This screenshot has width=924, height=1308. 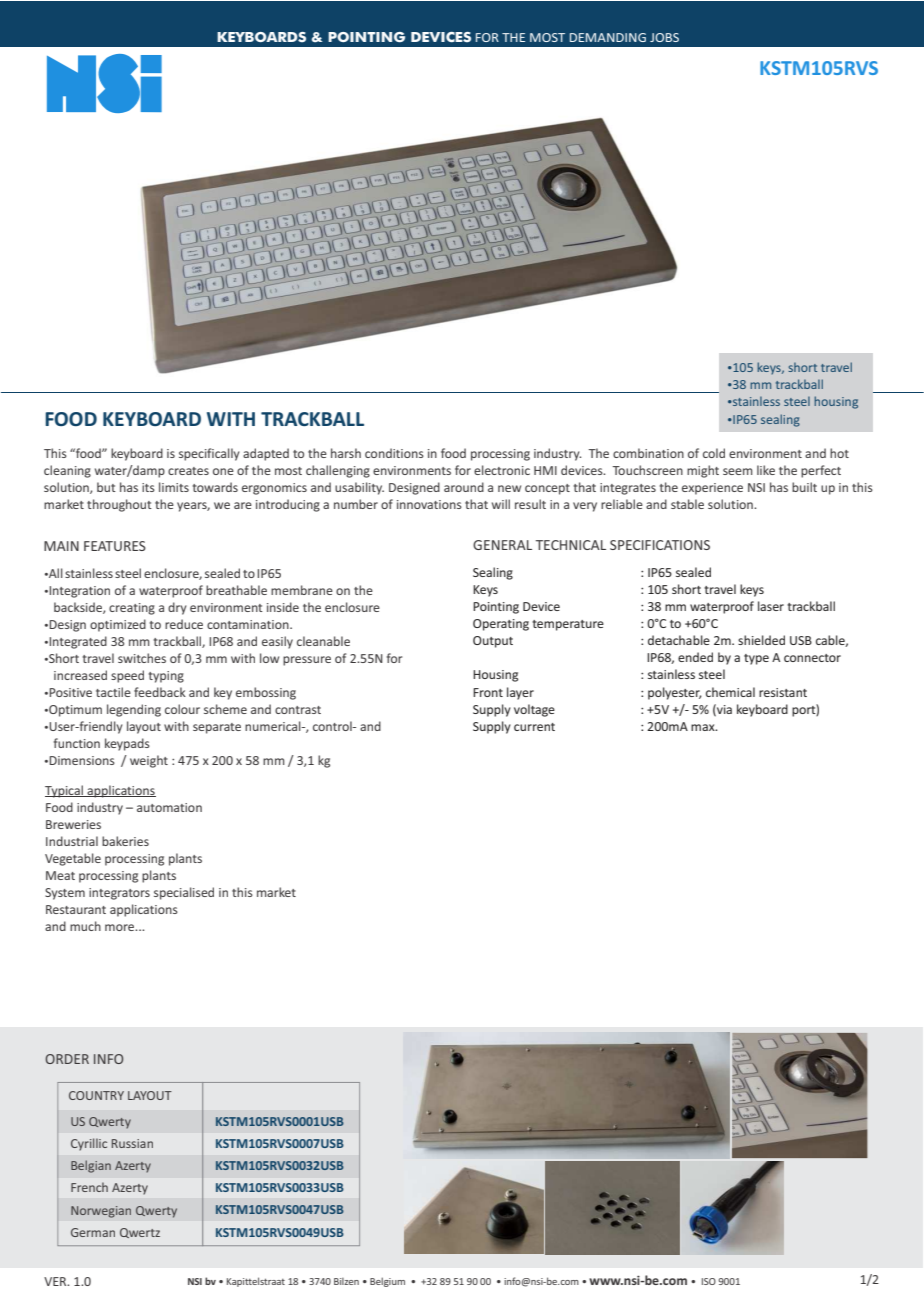 I want to click on chemical, so click(x=730, y=692).
